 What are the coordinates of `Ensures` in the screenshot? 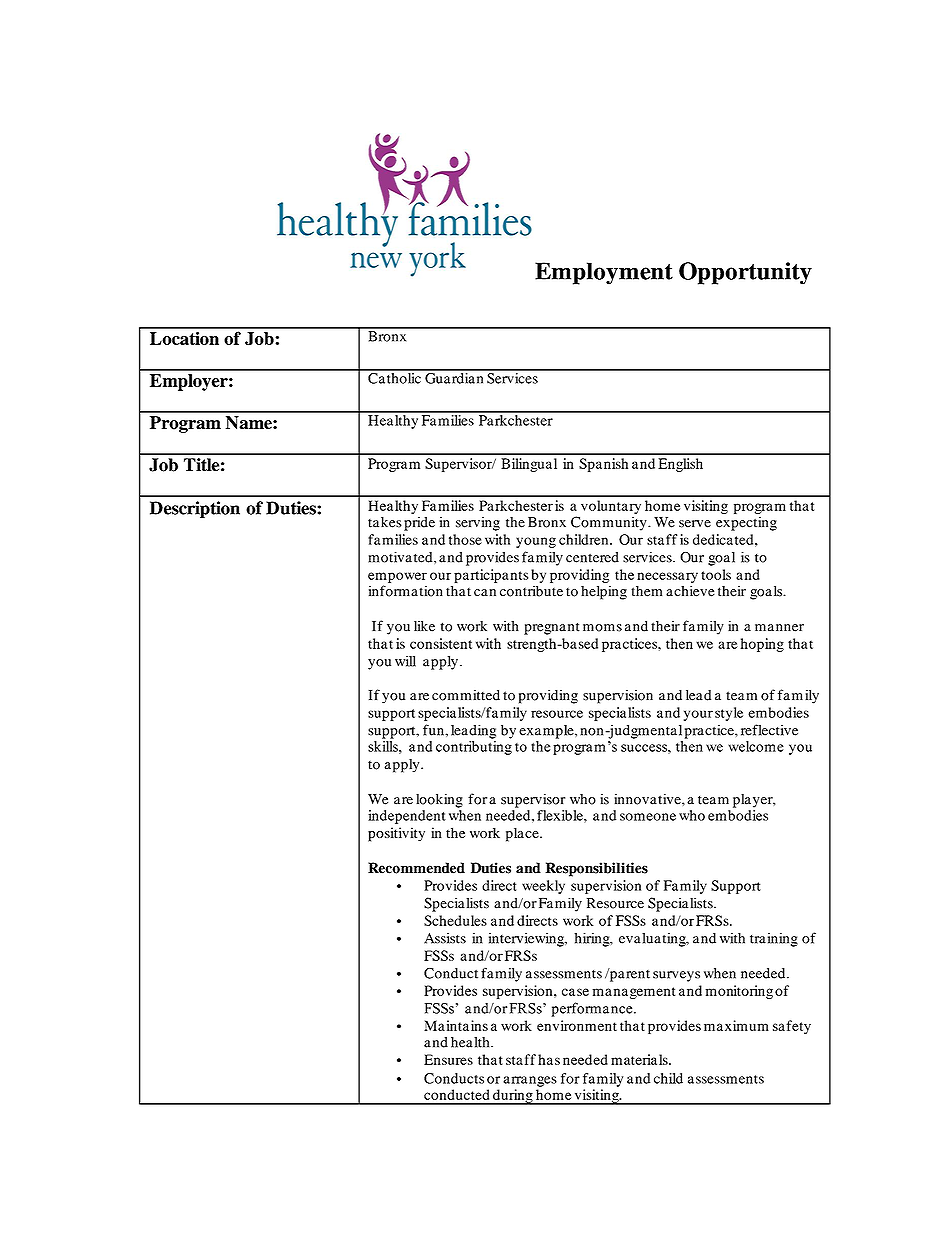 It's located at (448, 1059).
